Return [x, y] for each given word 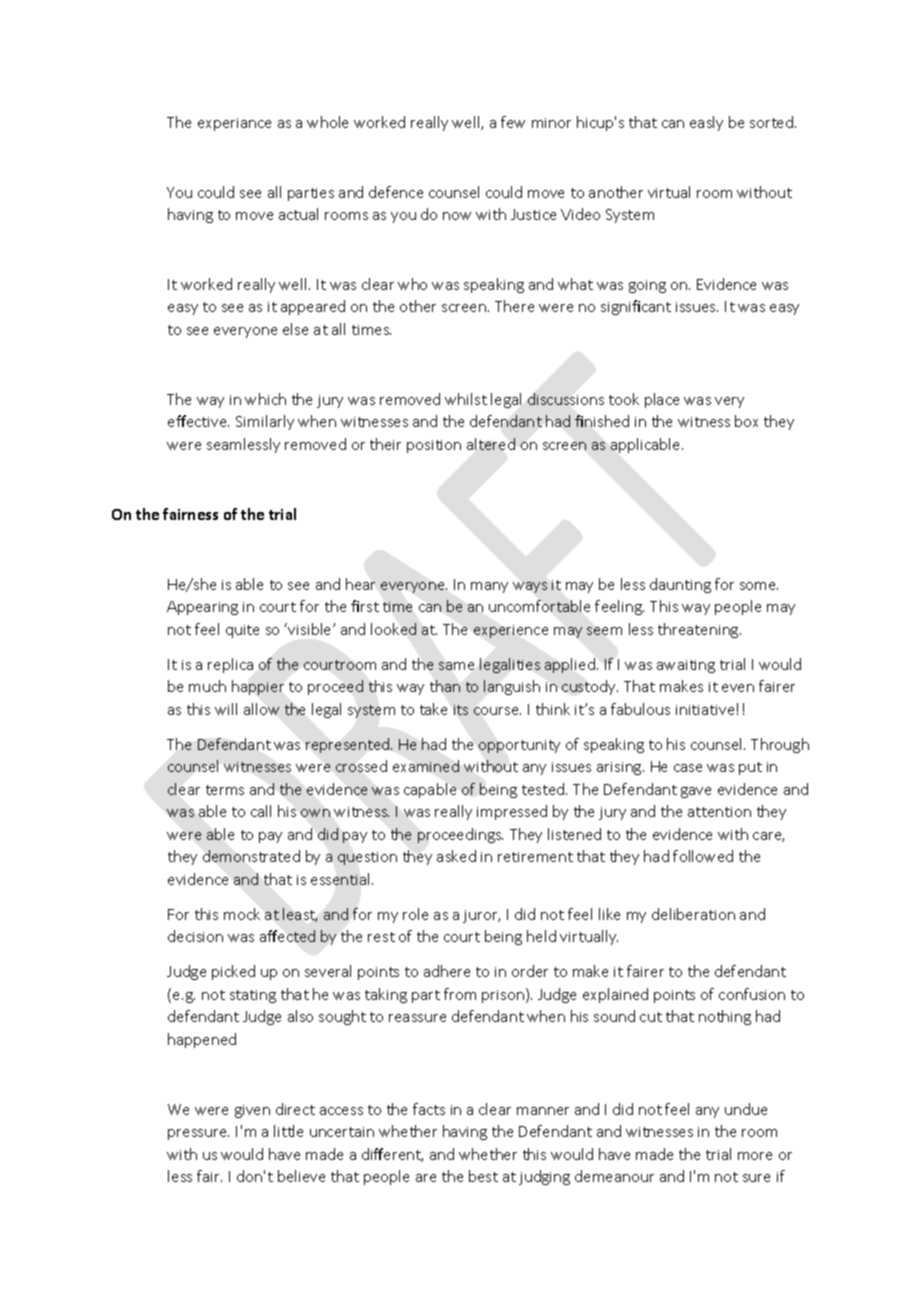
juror [481, 916]
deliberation [693, 914]
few [513, 122]
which [265, 399]
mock [242, 914]
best [483, 1176]
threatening [699, 630]
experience [511, 631]
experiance [234, 124]
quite [242, 631]
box [746, 421]
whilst [466, 399]
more [755, 1156]
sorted [773, 122]
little [288, 1131]
